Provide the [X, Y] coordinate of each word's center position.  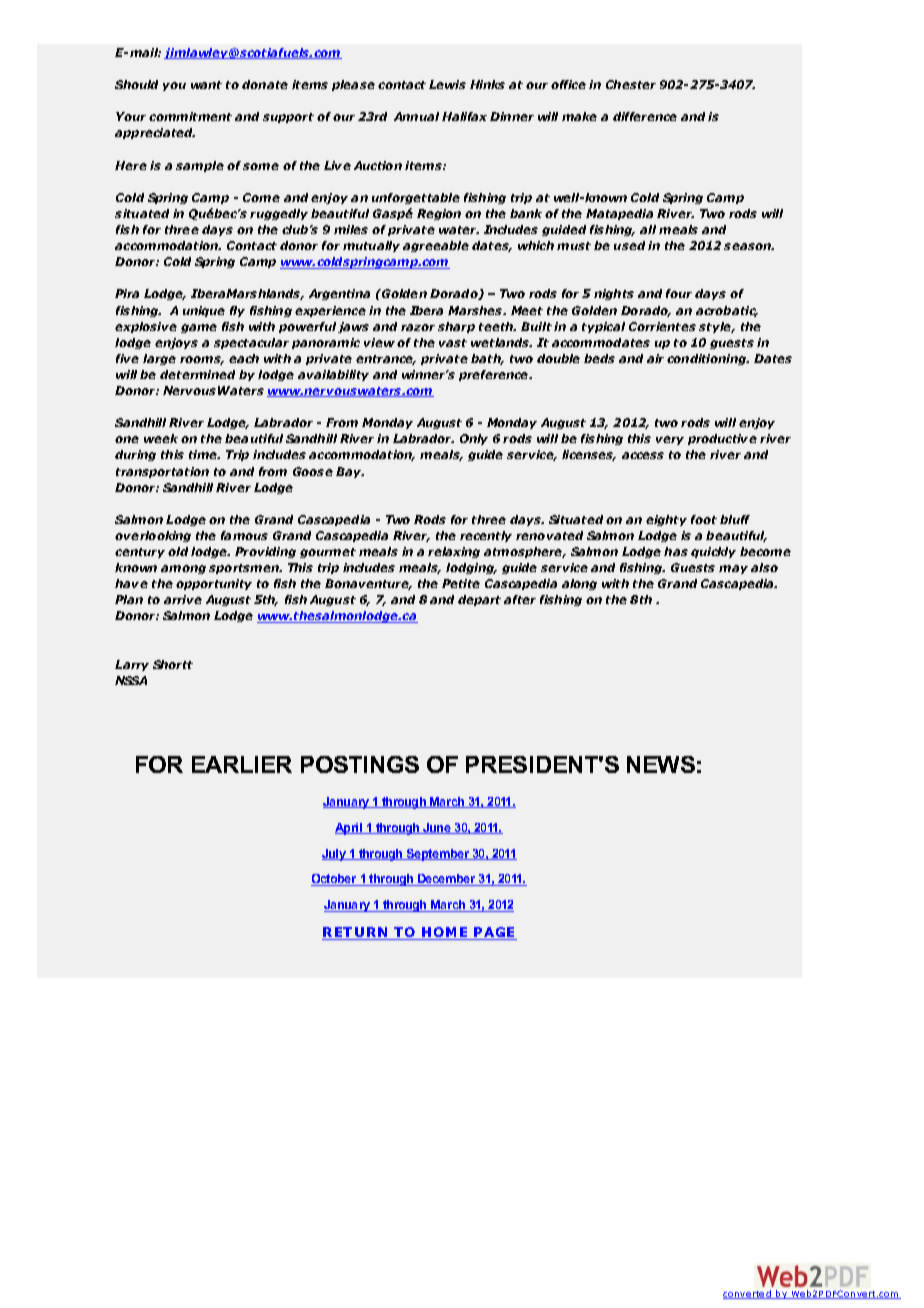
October [335, 880]
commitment [190, 116]
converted [748, 1294]
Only [474, 439]
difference [645, 116]
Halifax [464, 116]
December [447, 880]
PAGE [494, 933]
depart [479, 600]
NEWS [661, 764]
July [335, 855]
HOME [445, 933]
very [670, 440]
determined [197, 374]
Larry [132, 665]
